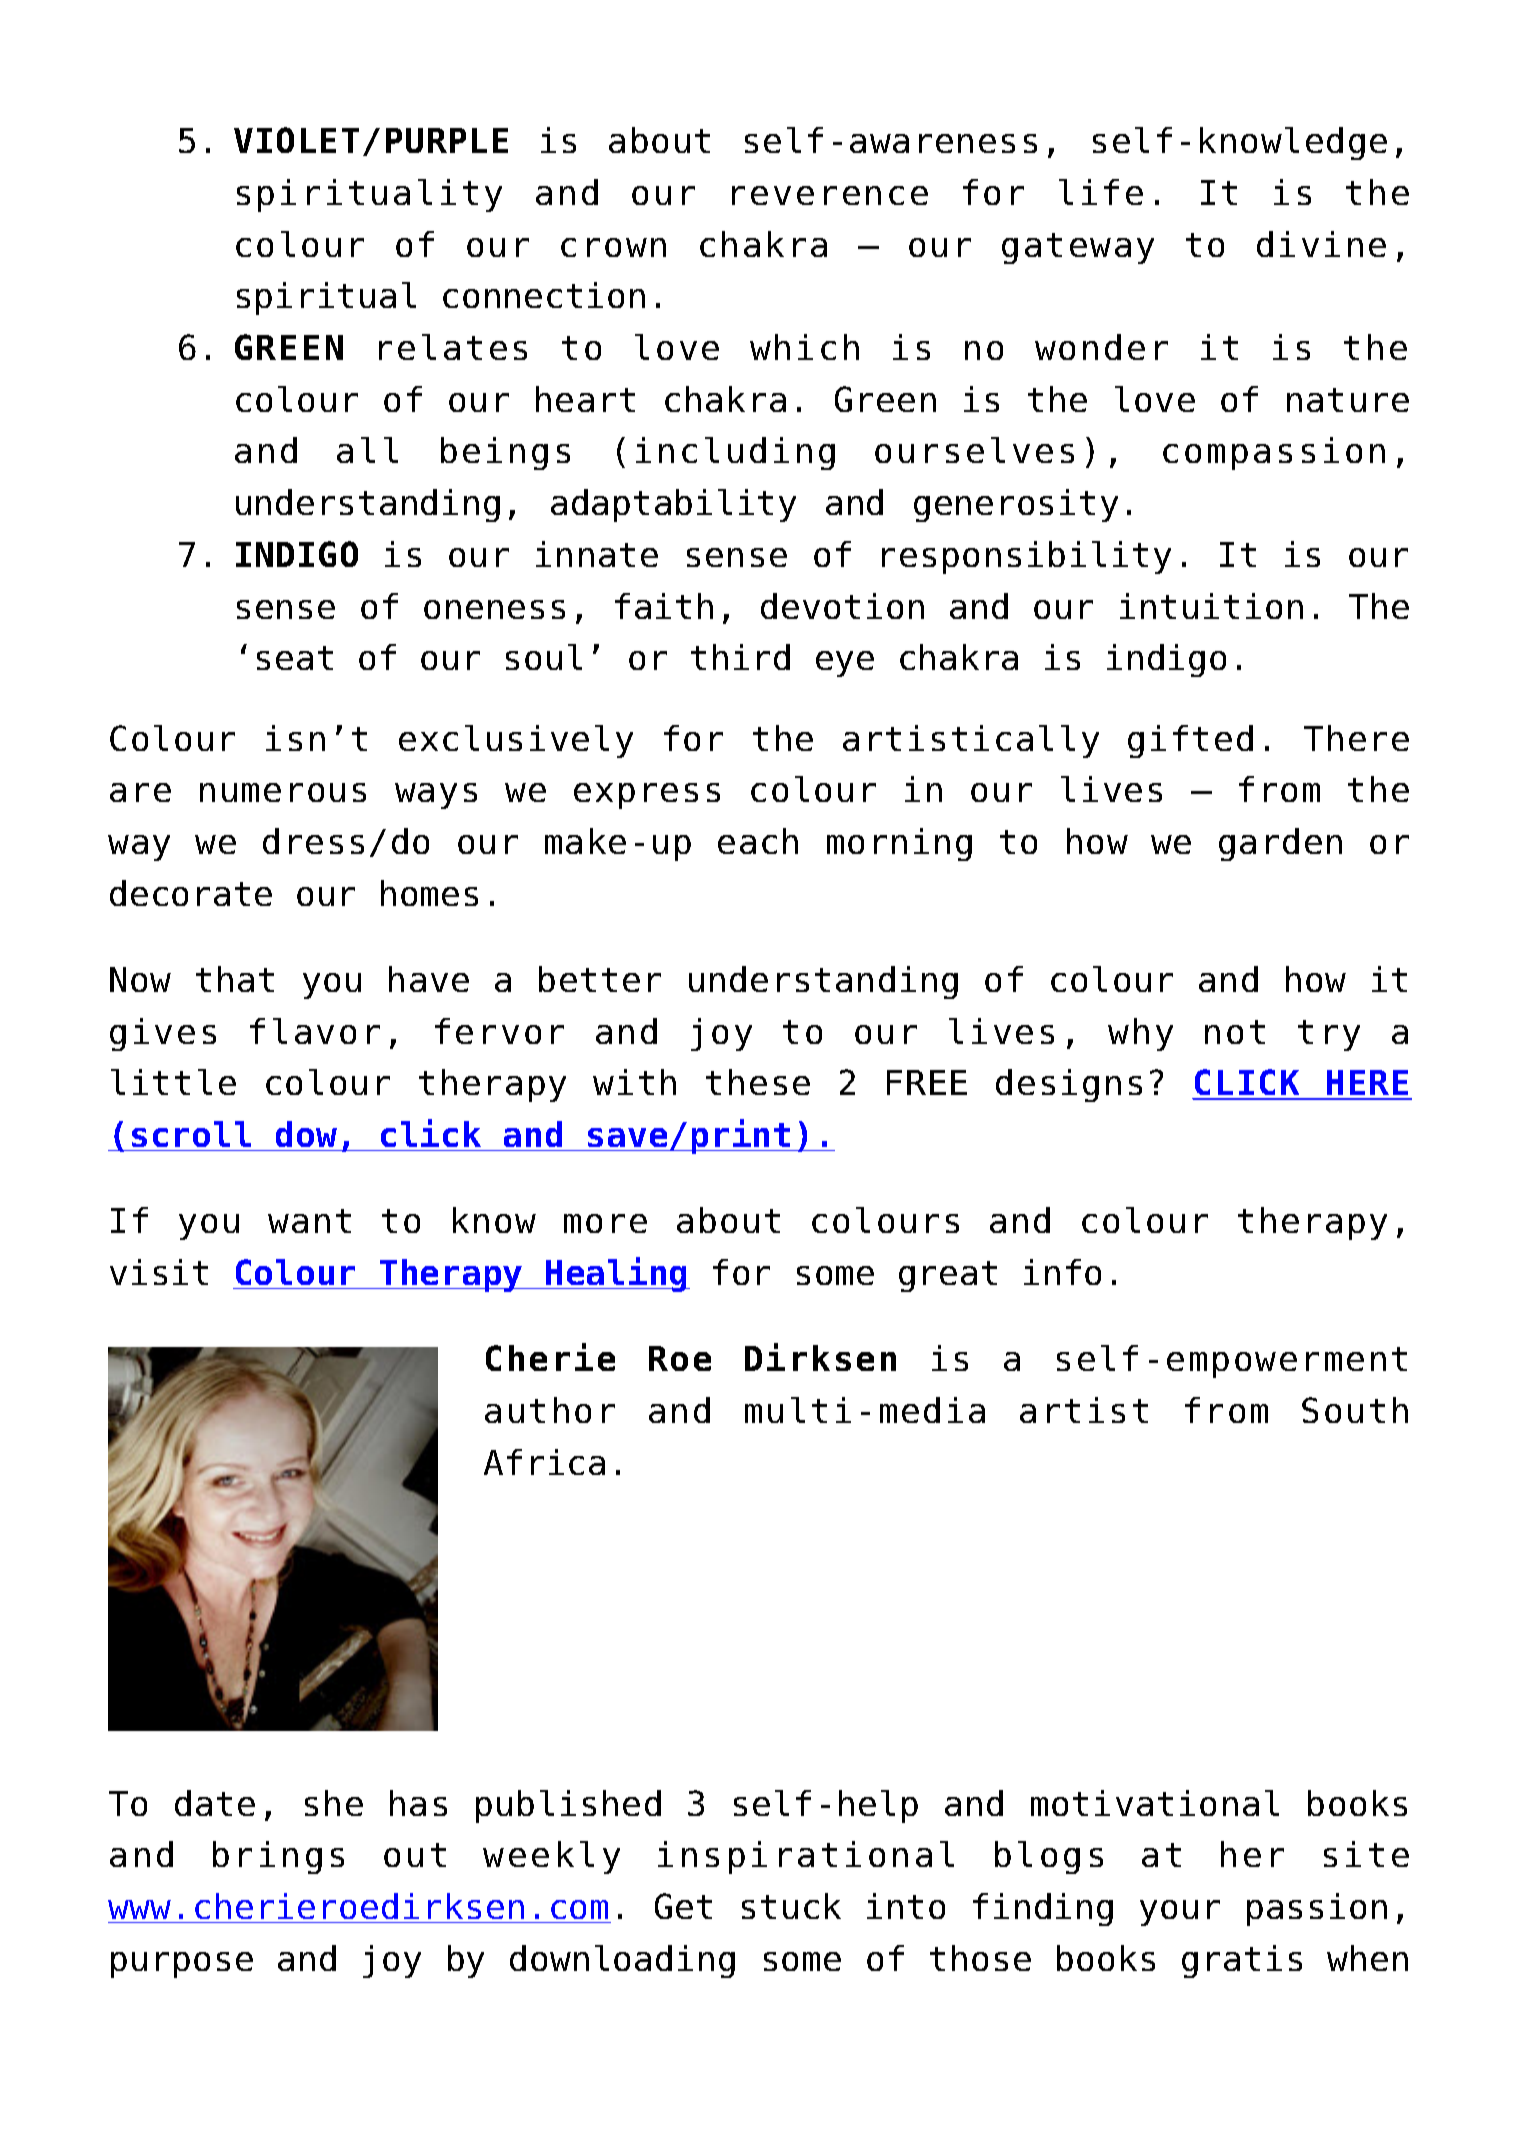 This screenshot has width=1520, height=2150. I want to click on these, so click(758, 1082).
